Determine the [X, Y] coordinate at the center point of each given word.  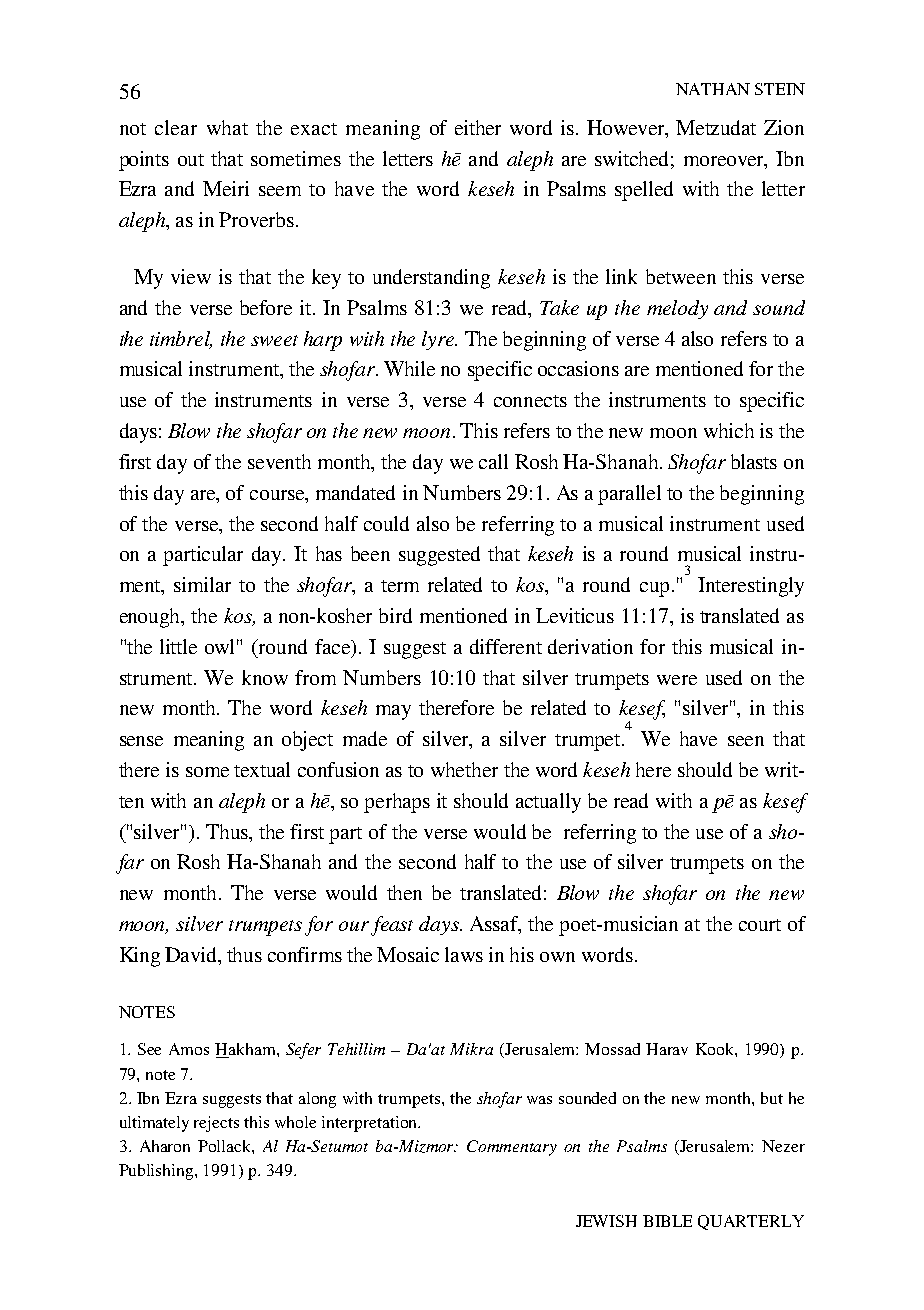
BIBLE [667, 1221]
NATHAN [713, 89]
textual [262, 769]
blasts [754, 461]
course [278, 495]
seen [746, 741]
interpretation [370, 1124]
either [478, 127]
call [493, 461]
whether [464, 769]
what [227, 127]
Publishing [157, 1172]
